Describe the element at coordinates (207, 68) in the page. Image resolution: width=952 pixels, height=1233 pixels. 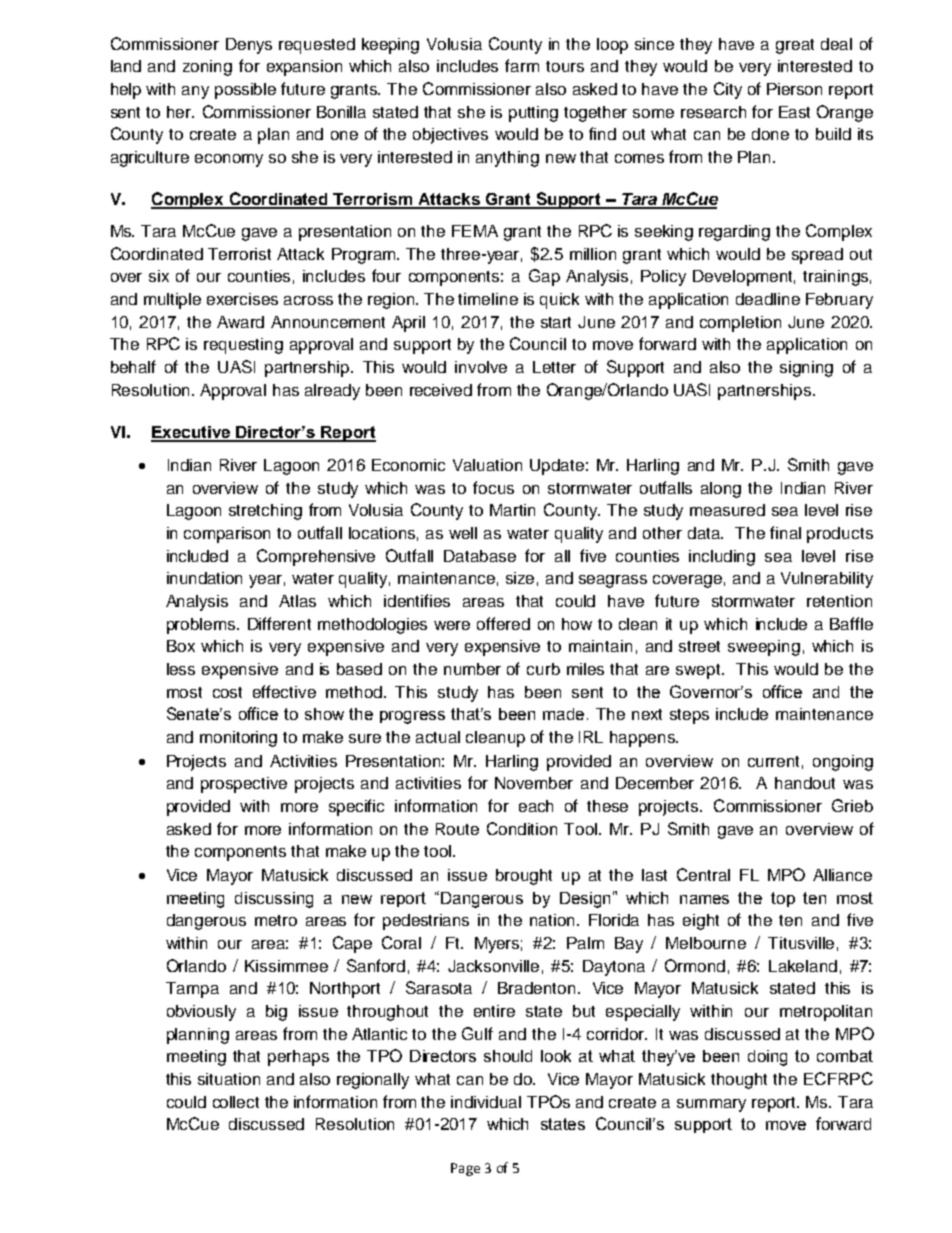
I see `zoning` at that location.
